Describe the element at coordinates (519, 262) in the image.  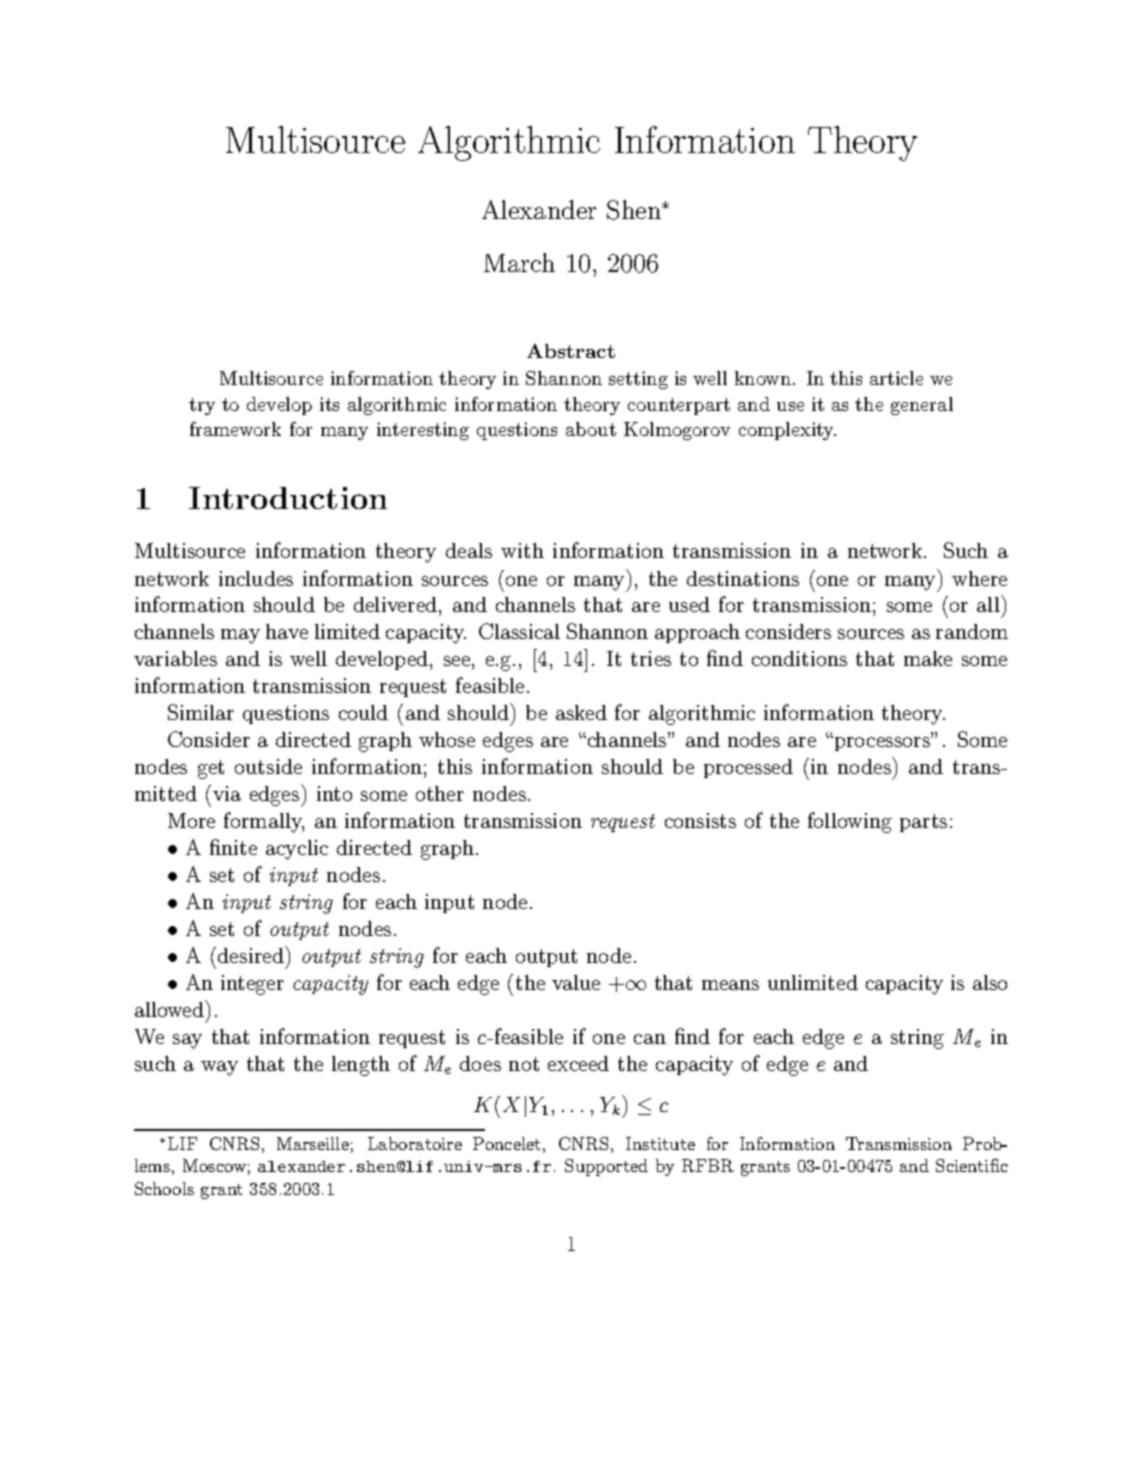
I see `March` at that location.
